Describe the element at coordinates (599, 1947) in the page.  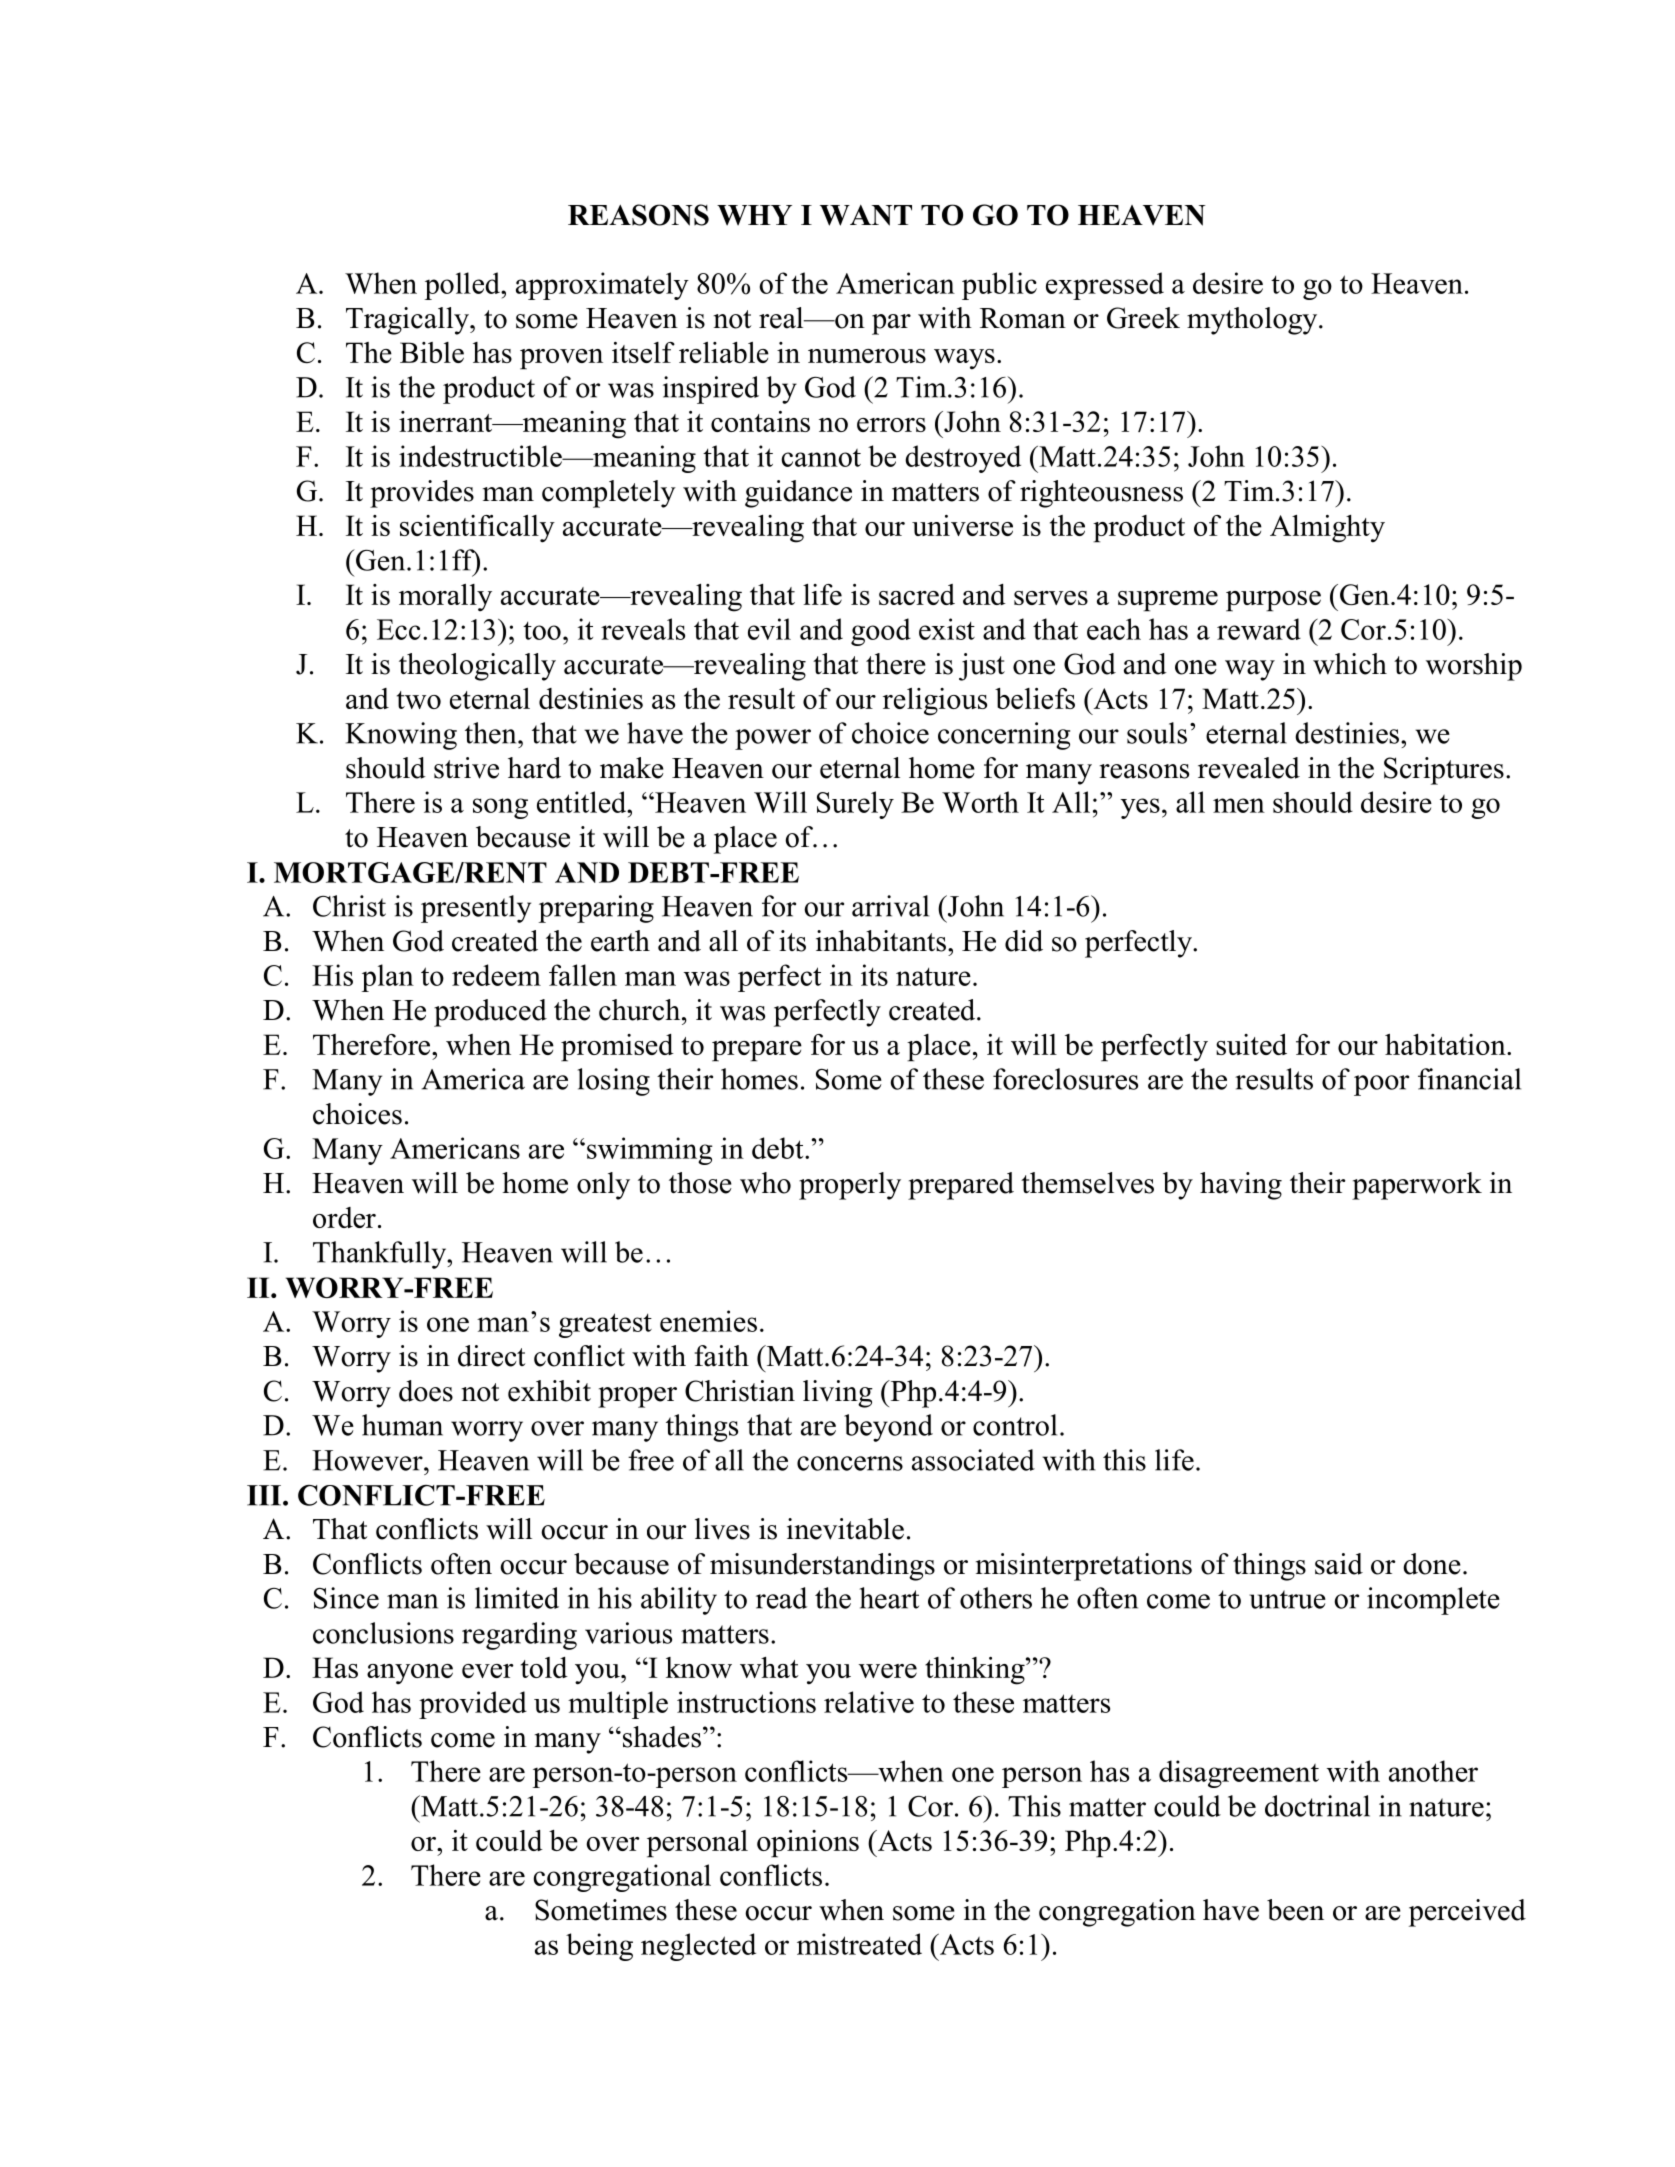
I see `being` at that location.
